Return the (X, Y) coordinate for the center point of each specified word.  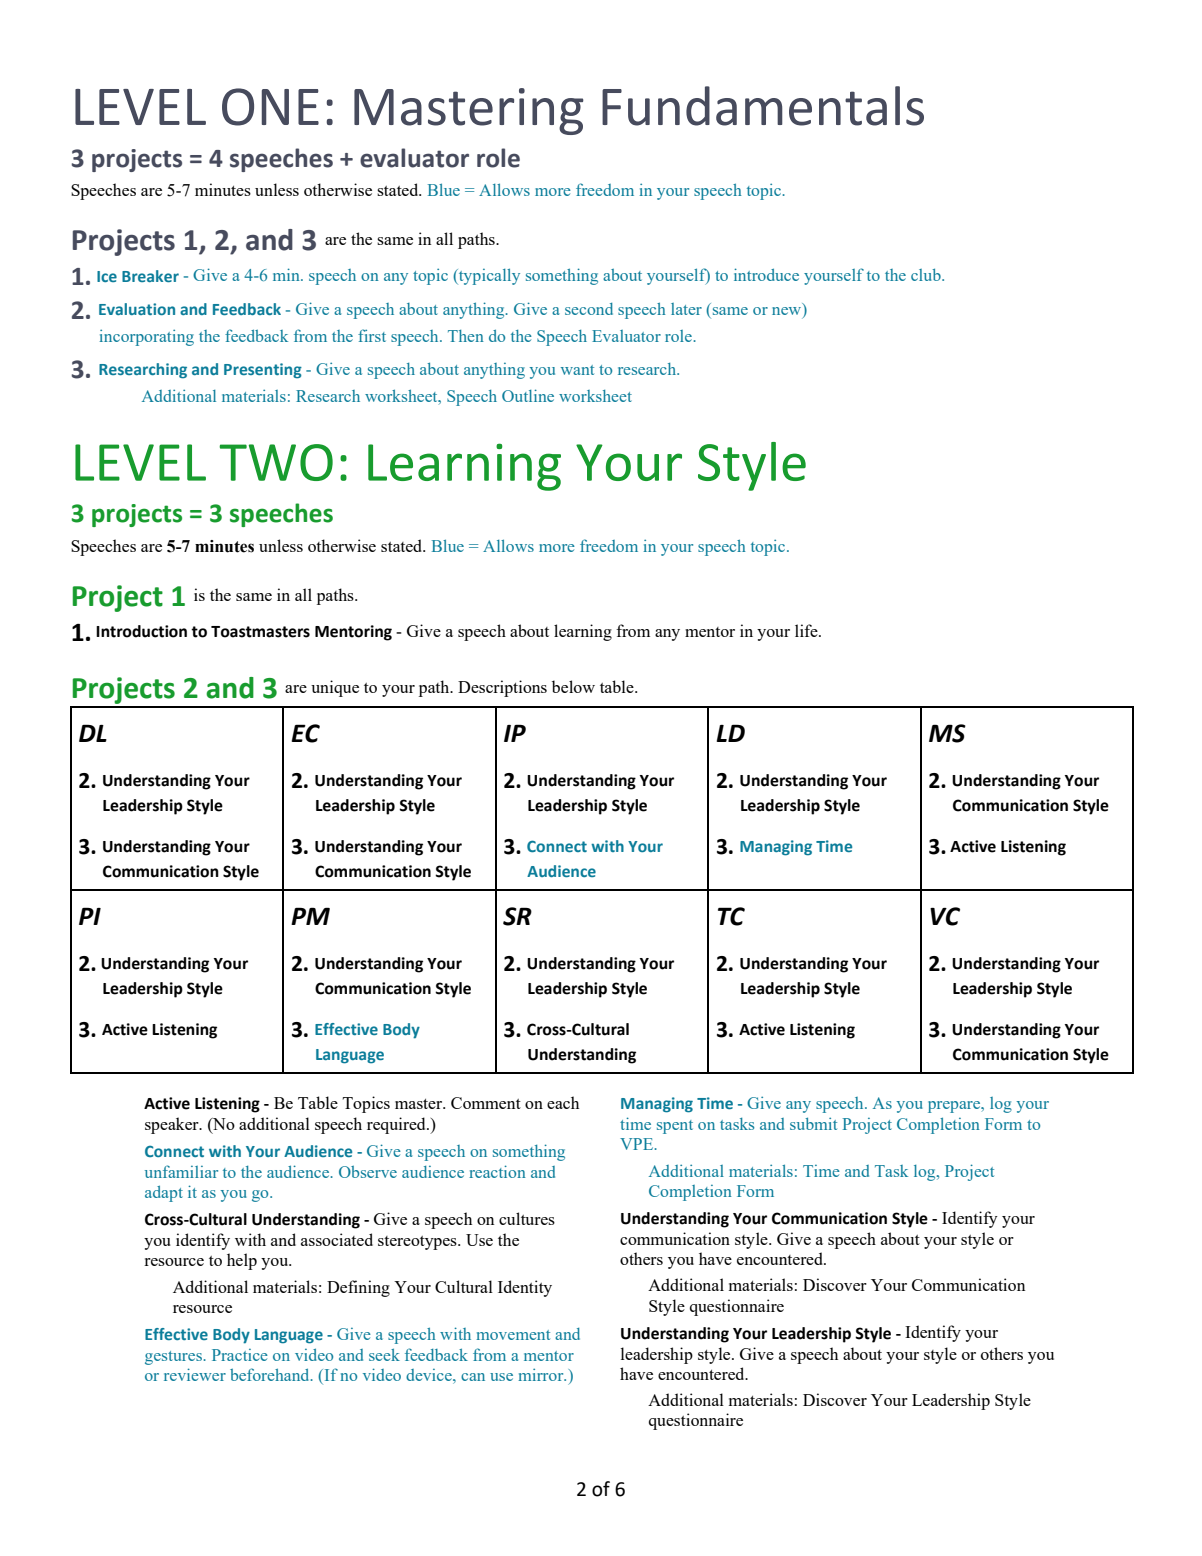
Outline (528, 395)
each (563, 1102)
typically (488, 276)
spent (675, 1127)
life (807, 630)
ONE (270, 107)
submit (813, 1123)
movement (513, 1335)
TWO (276, 462)
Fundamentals (763, 106)
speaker (173, 1125)
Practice (240, 1355)
